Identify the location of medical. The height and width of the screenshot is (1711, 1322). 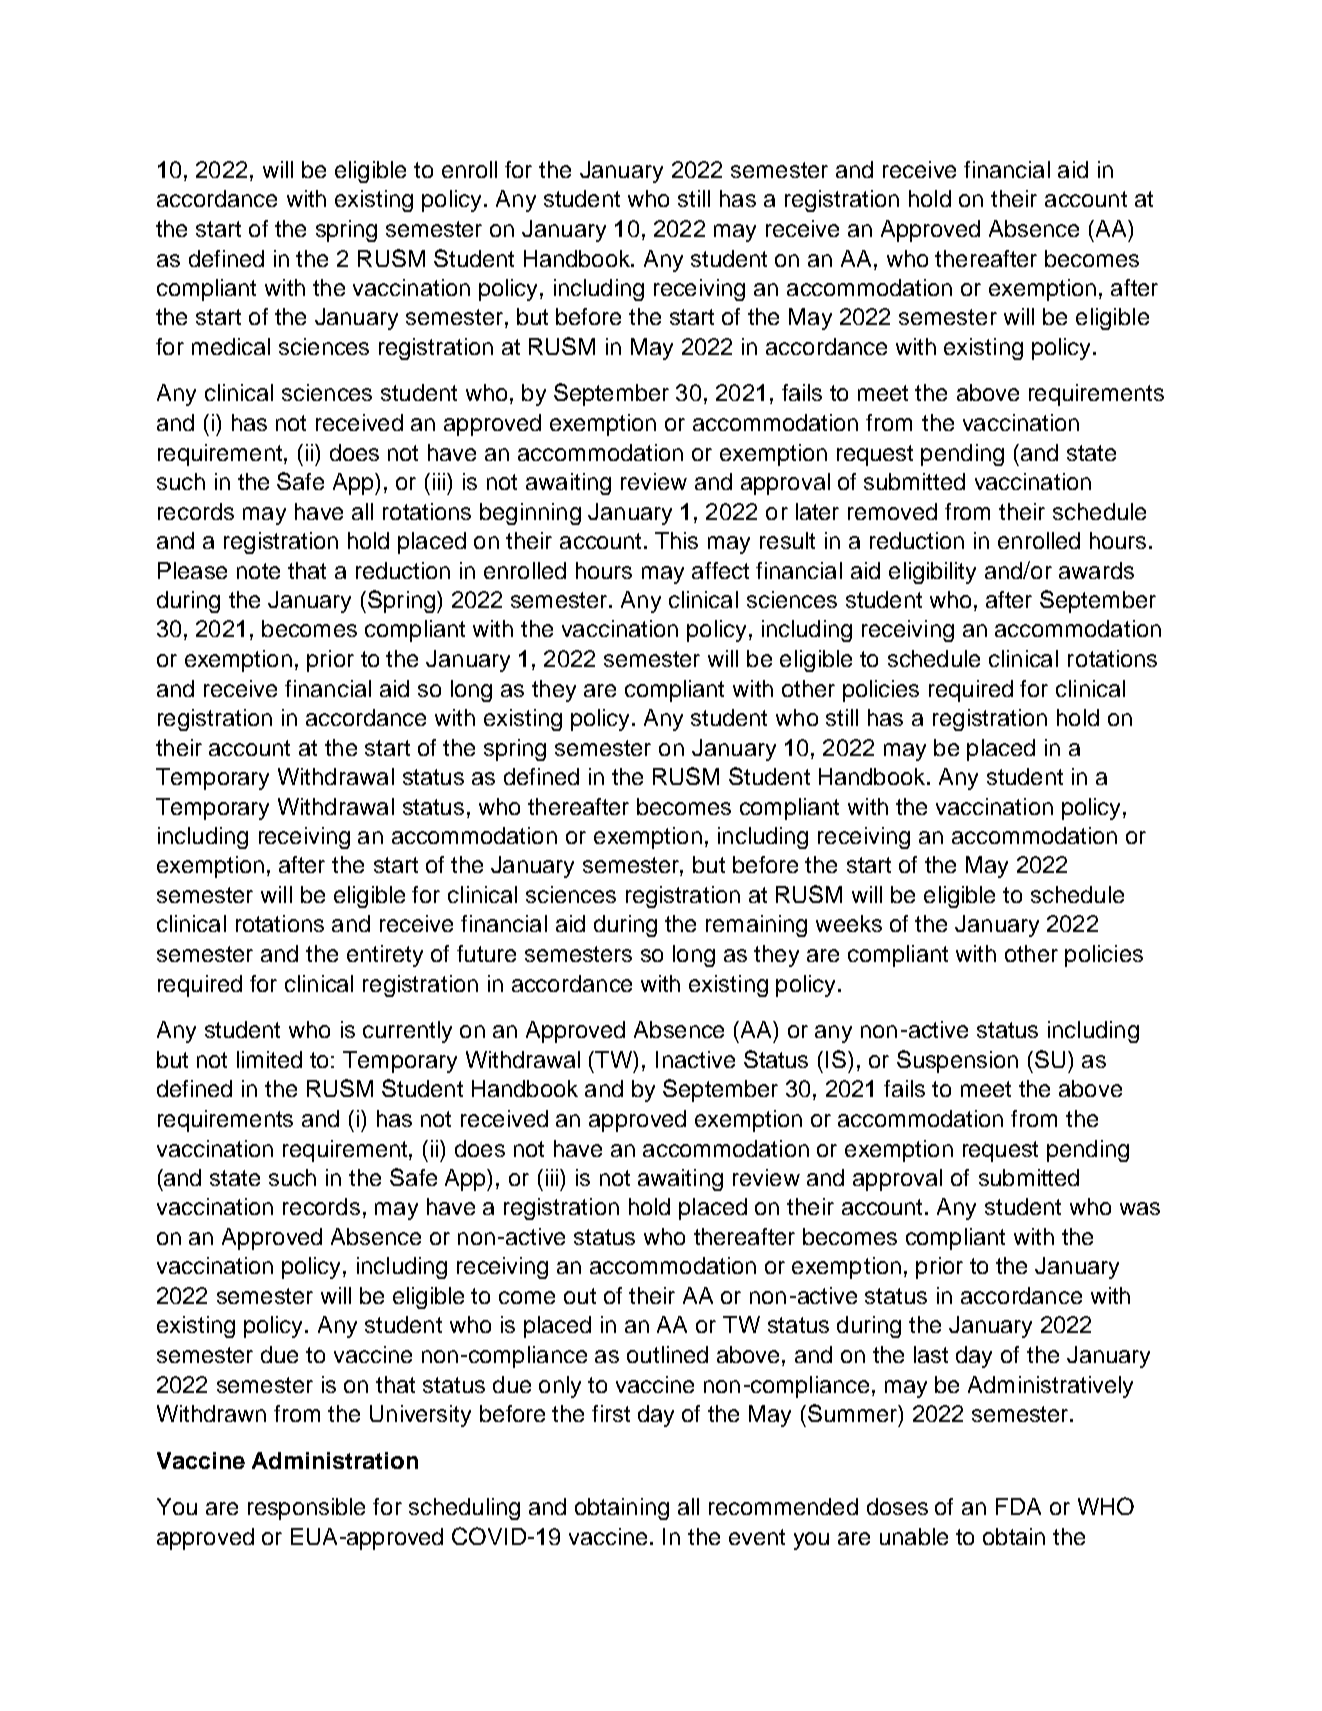
(231, 346).
